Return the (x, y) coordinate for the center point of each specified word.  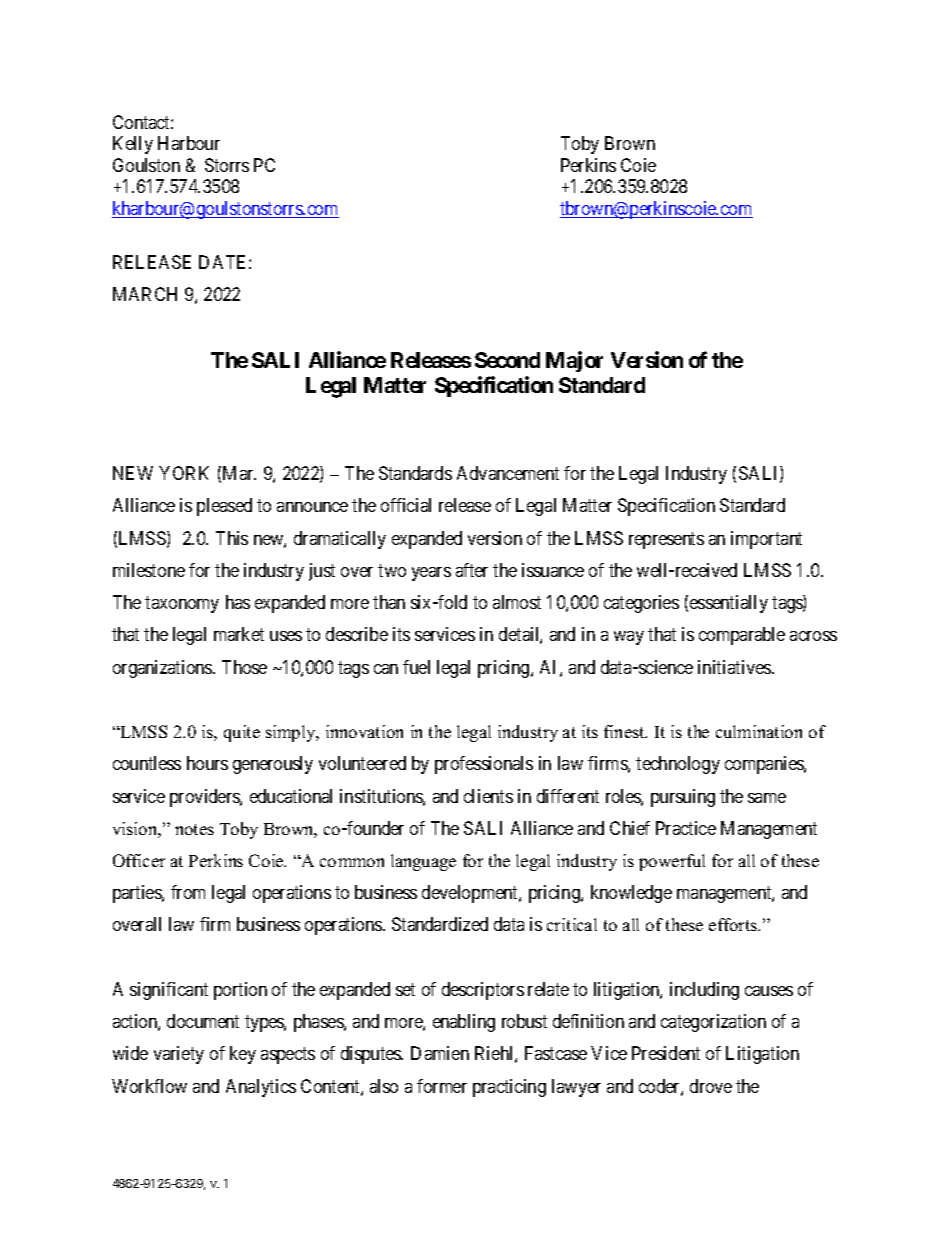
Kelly (133, 145)
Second (507, 360)
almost (517, 602)
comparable (742, 636)
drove (711, 1086)
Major (574, 361)
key (243, 1055)
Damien (440, 1053)
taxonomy (182, 604)
